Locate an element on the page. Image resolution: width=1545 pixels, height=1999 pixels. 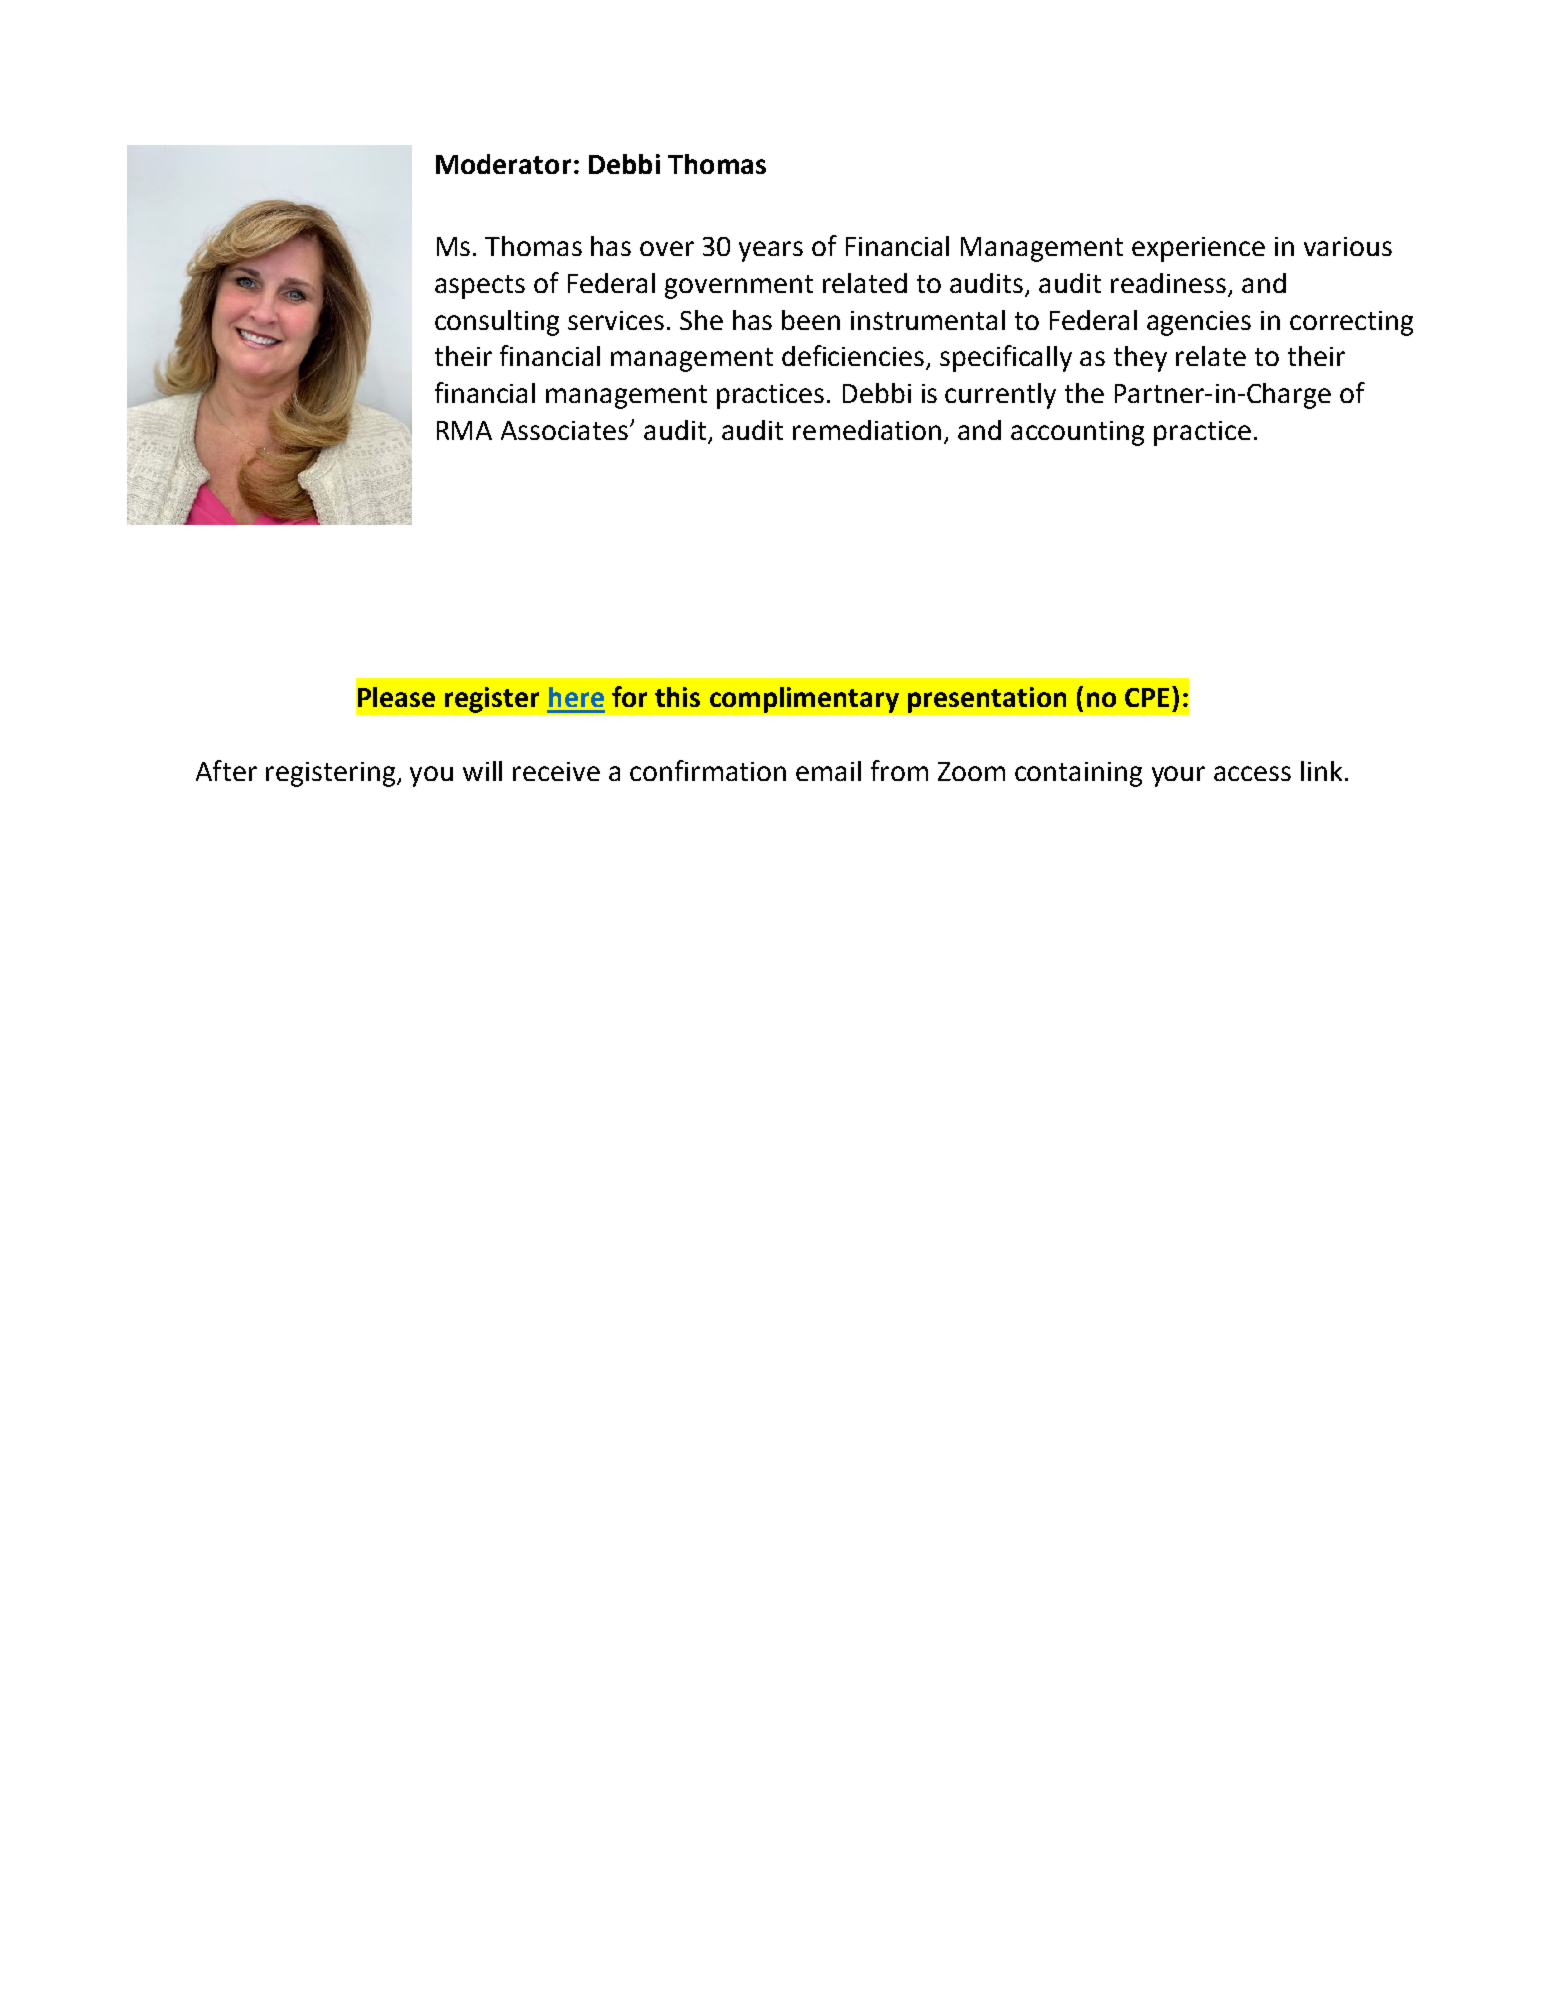
years is located at coordinates (771, 251).
